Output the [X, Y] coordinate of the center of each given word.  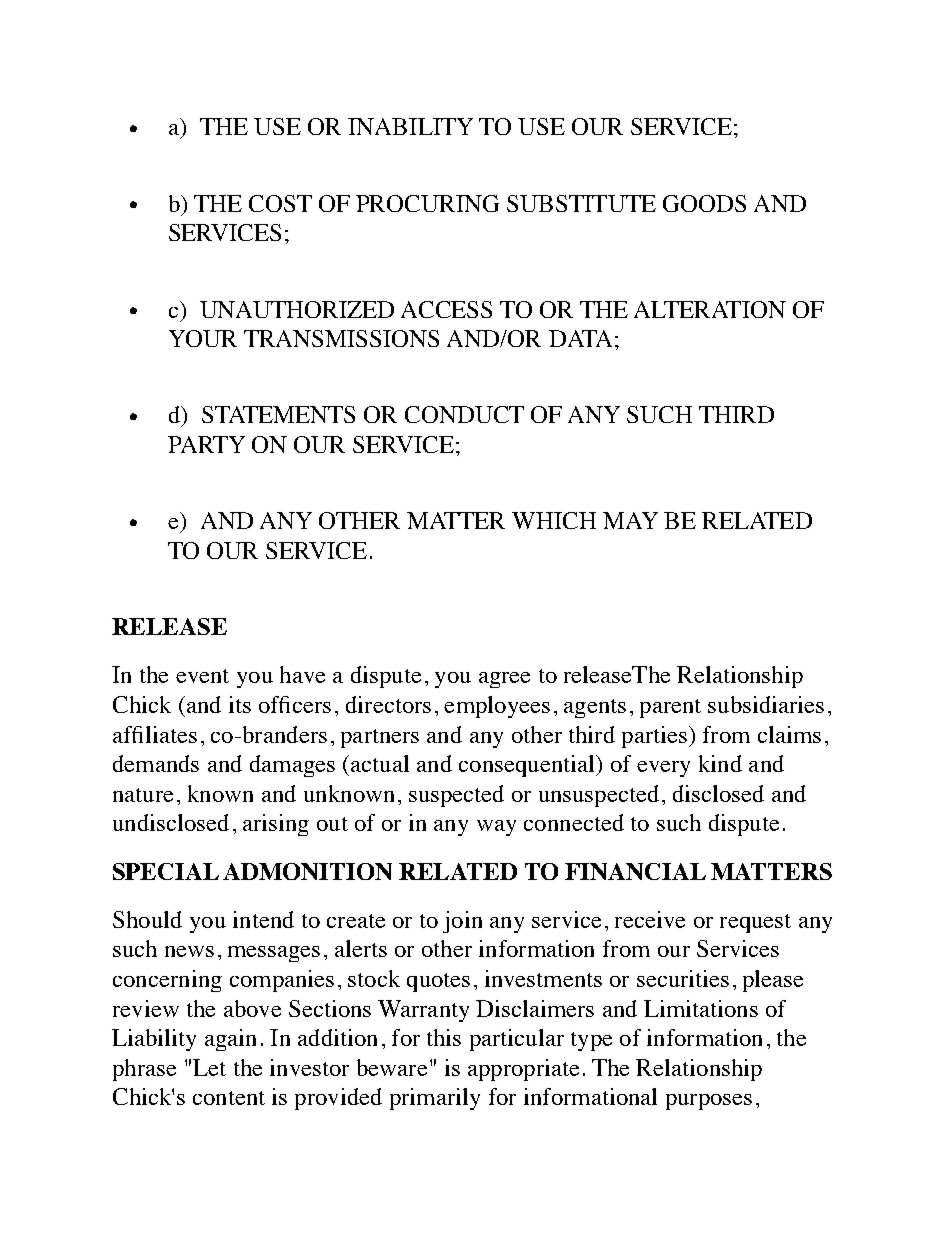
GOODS [704, 203]
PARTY [206, 444]
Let [209, 1067]
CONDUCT [464, 414]
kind [720, 763]
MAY [630, 520]
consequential [528, 766]
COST [280, 203]
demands [156, 763]
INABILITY [410, 126]
